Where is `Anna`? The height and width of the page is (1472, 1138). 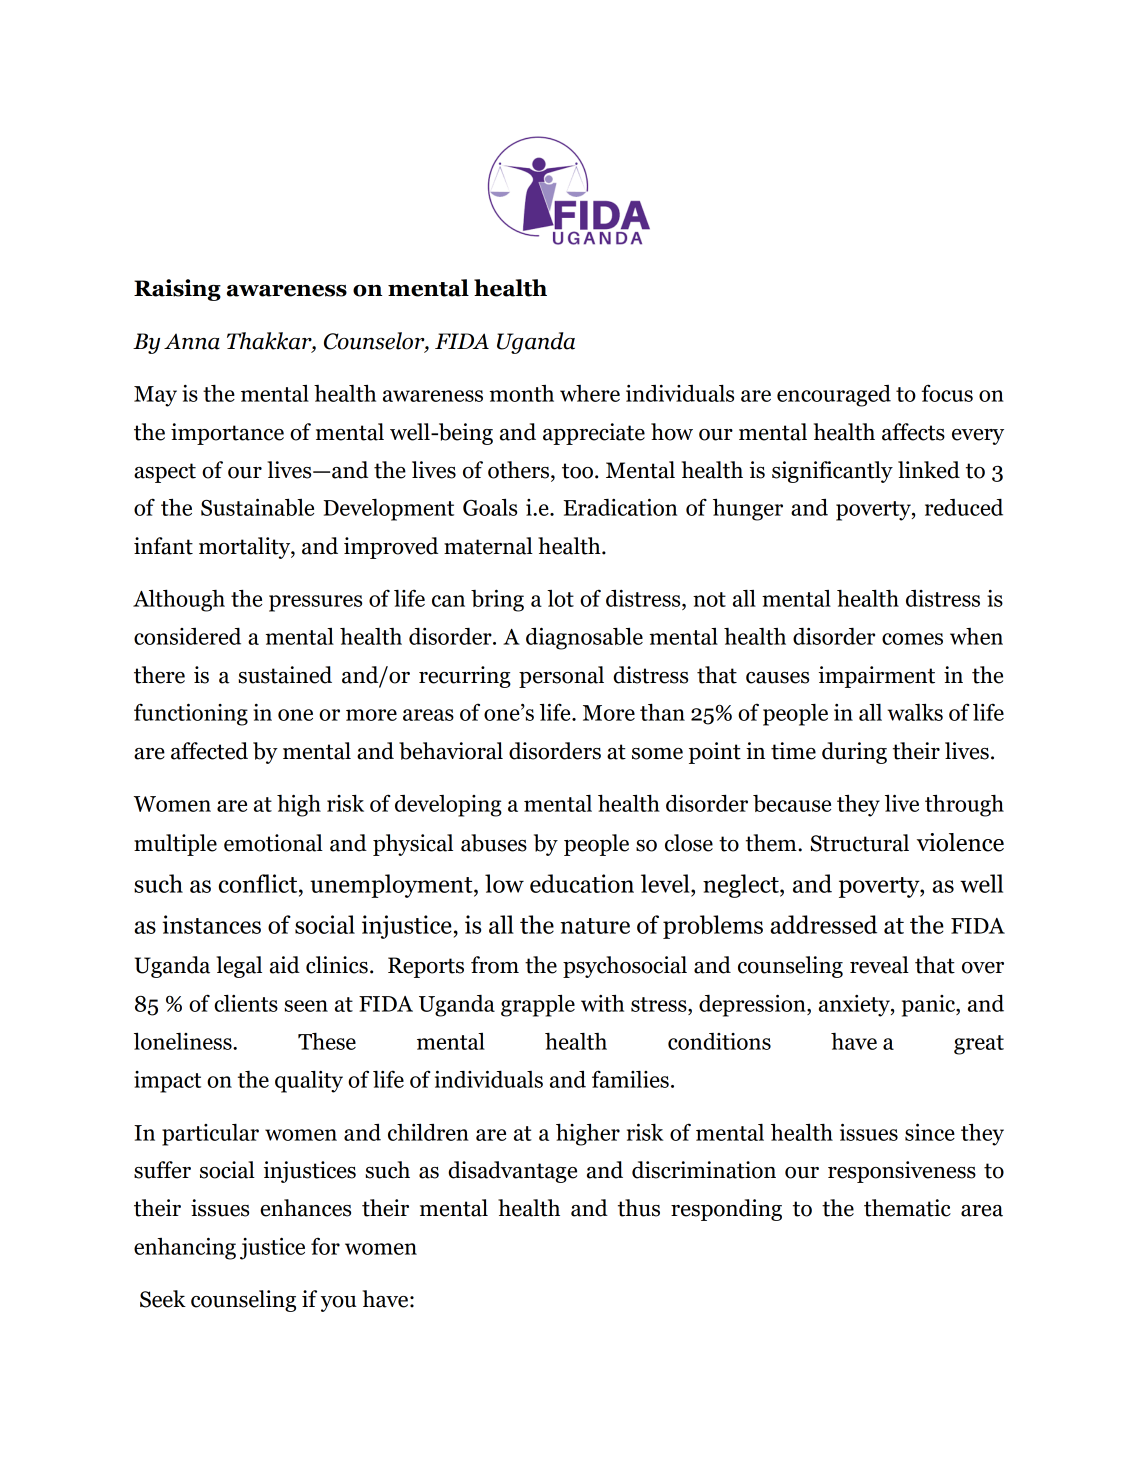
Anna is located at coordinates (192, 341).
